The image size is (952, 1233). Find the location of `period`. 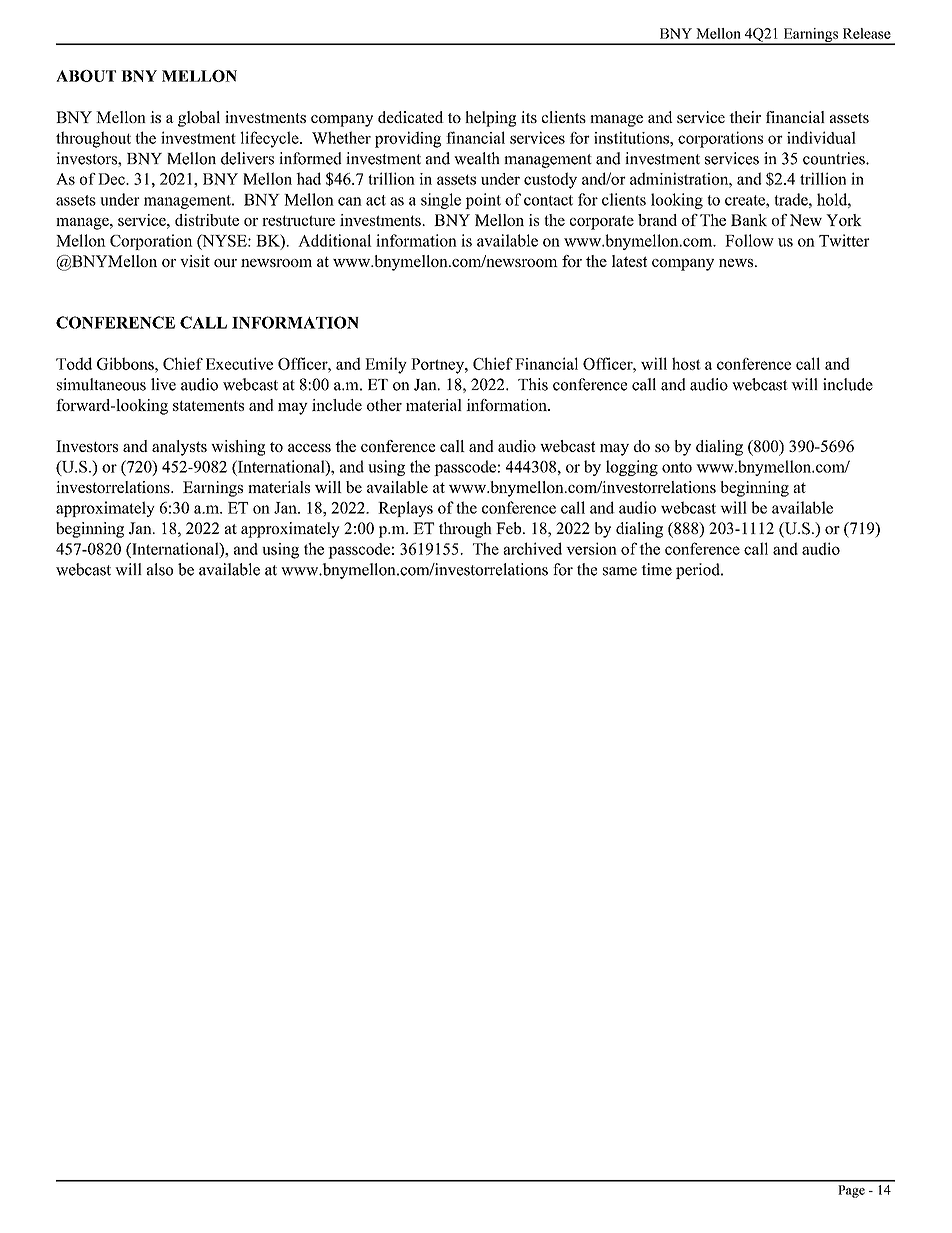

period is located at coordinates (699, 571).
